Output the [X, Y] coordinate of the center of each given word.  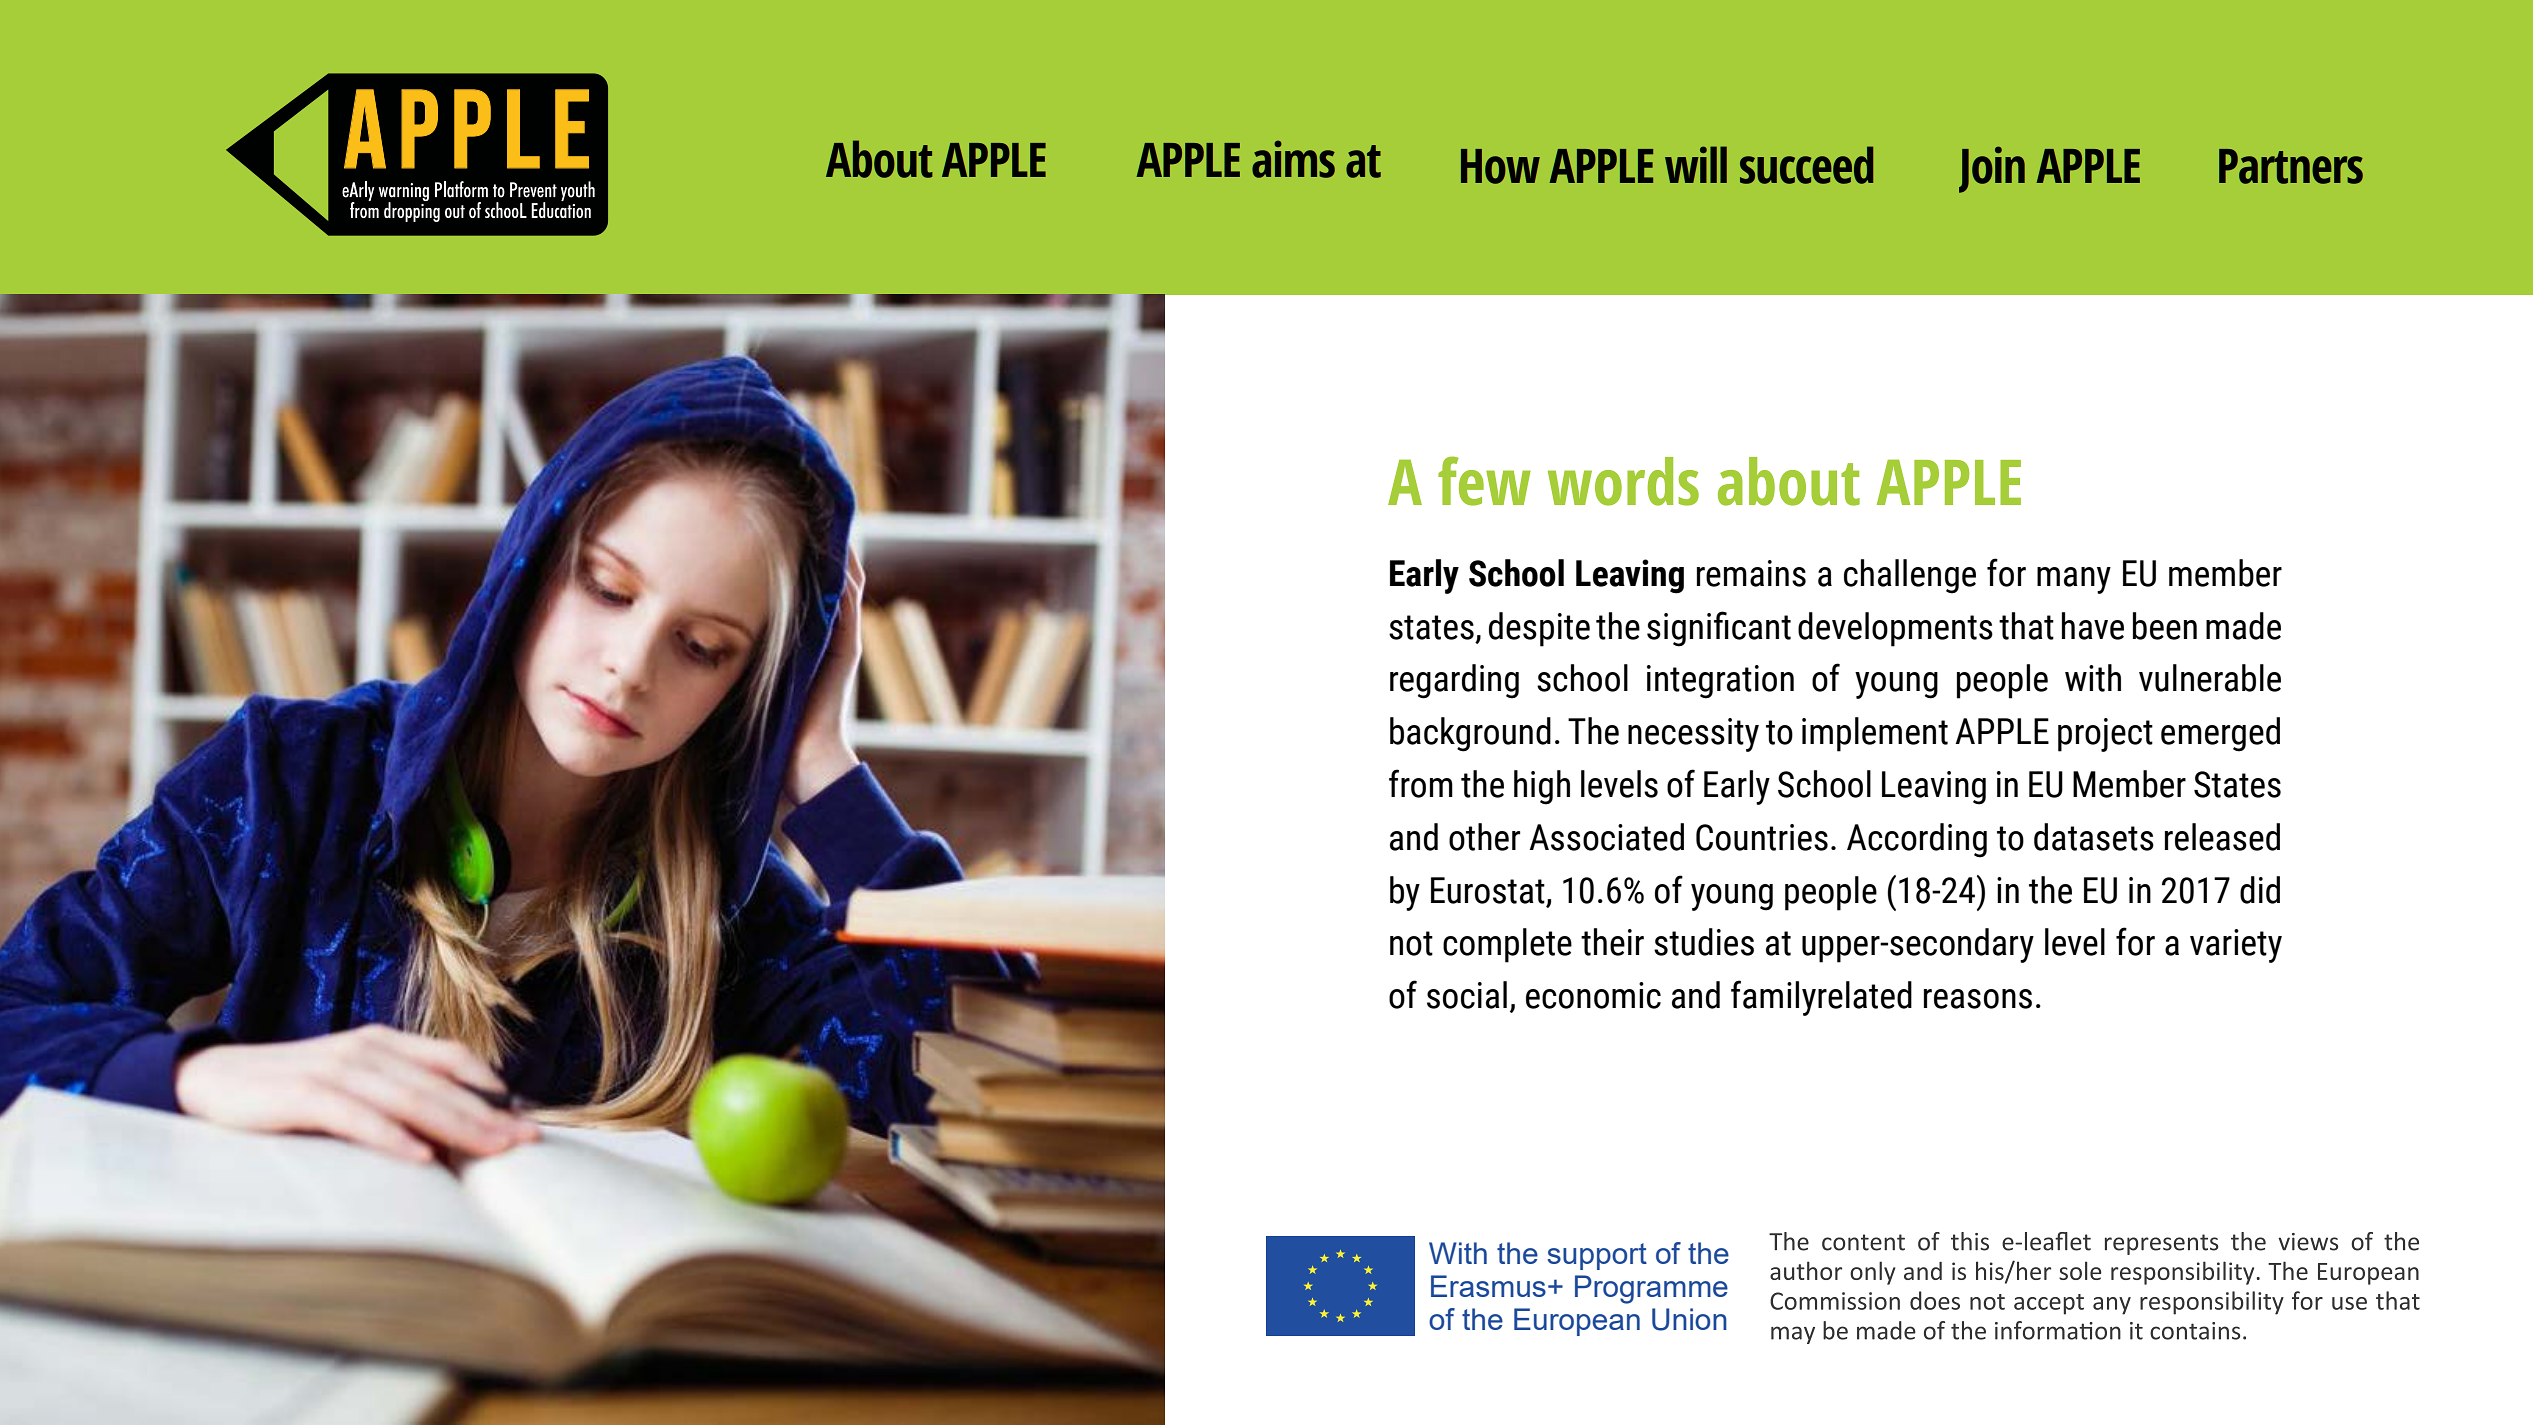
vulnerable [2210, 678]
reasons [1978, 999]
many [2074, 580]
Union [1689, 1319]
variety [2236, 946]
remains [1751, 573]
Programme [1651, 1289]
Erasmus [1488, 1286]
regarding [1454, 681]
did [2260, 890]
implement [1875, 734]
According [1917, 840]
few [1484, 481]
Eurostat [1488, 890]
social [1467, 995]
